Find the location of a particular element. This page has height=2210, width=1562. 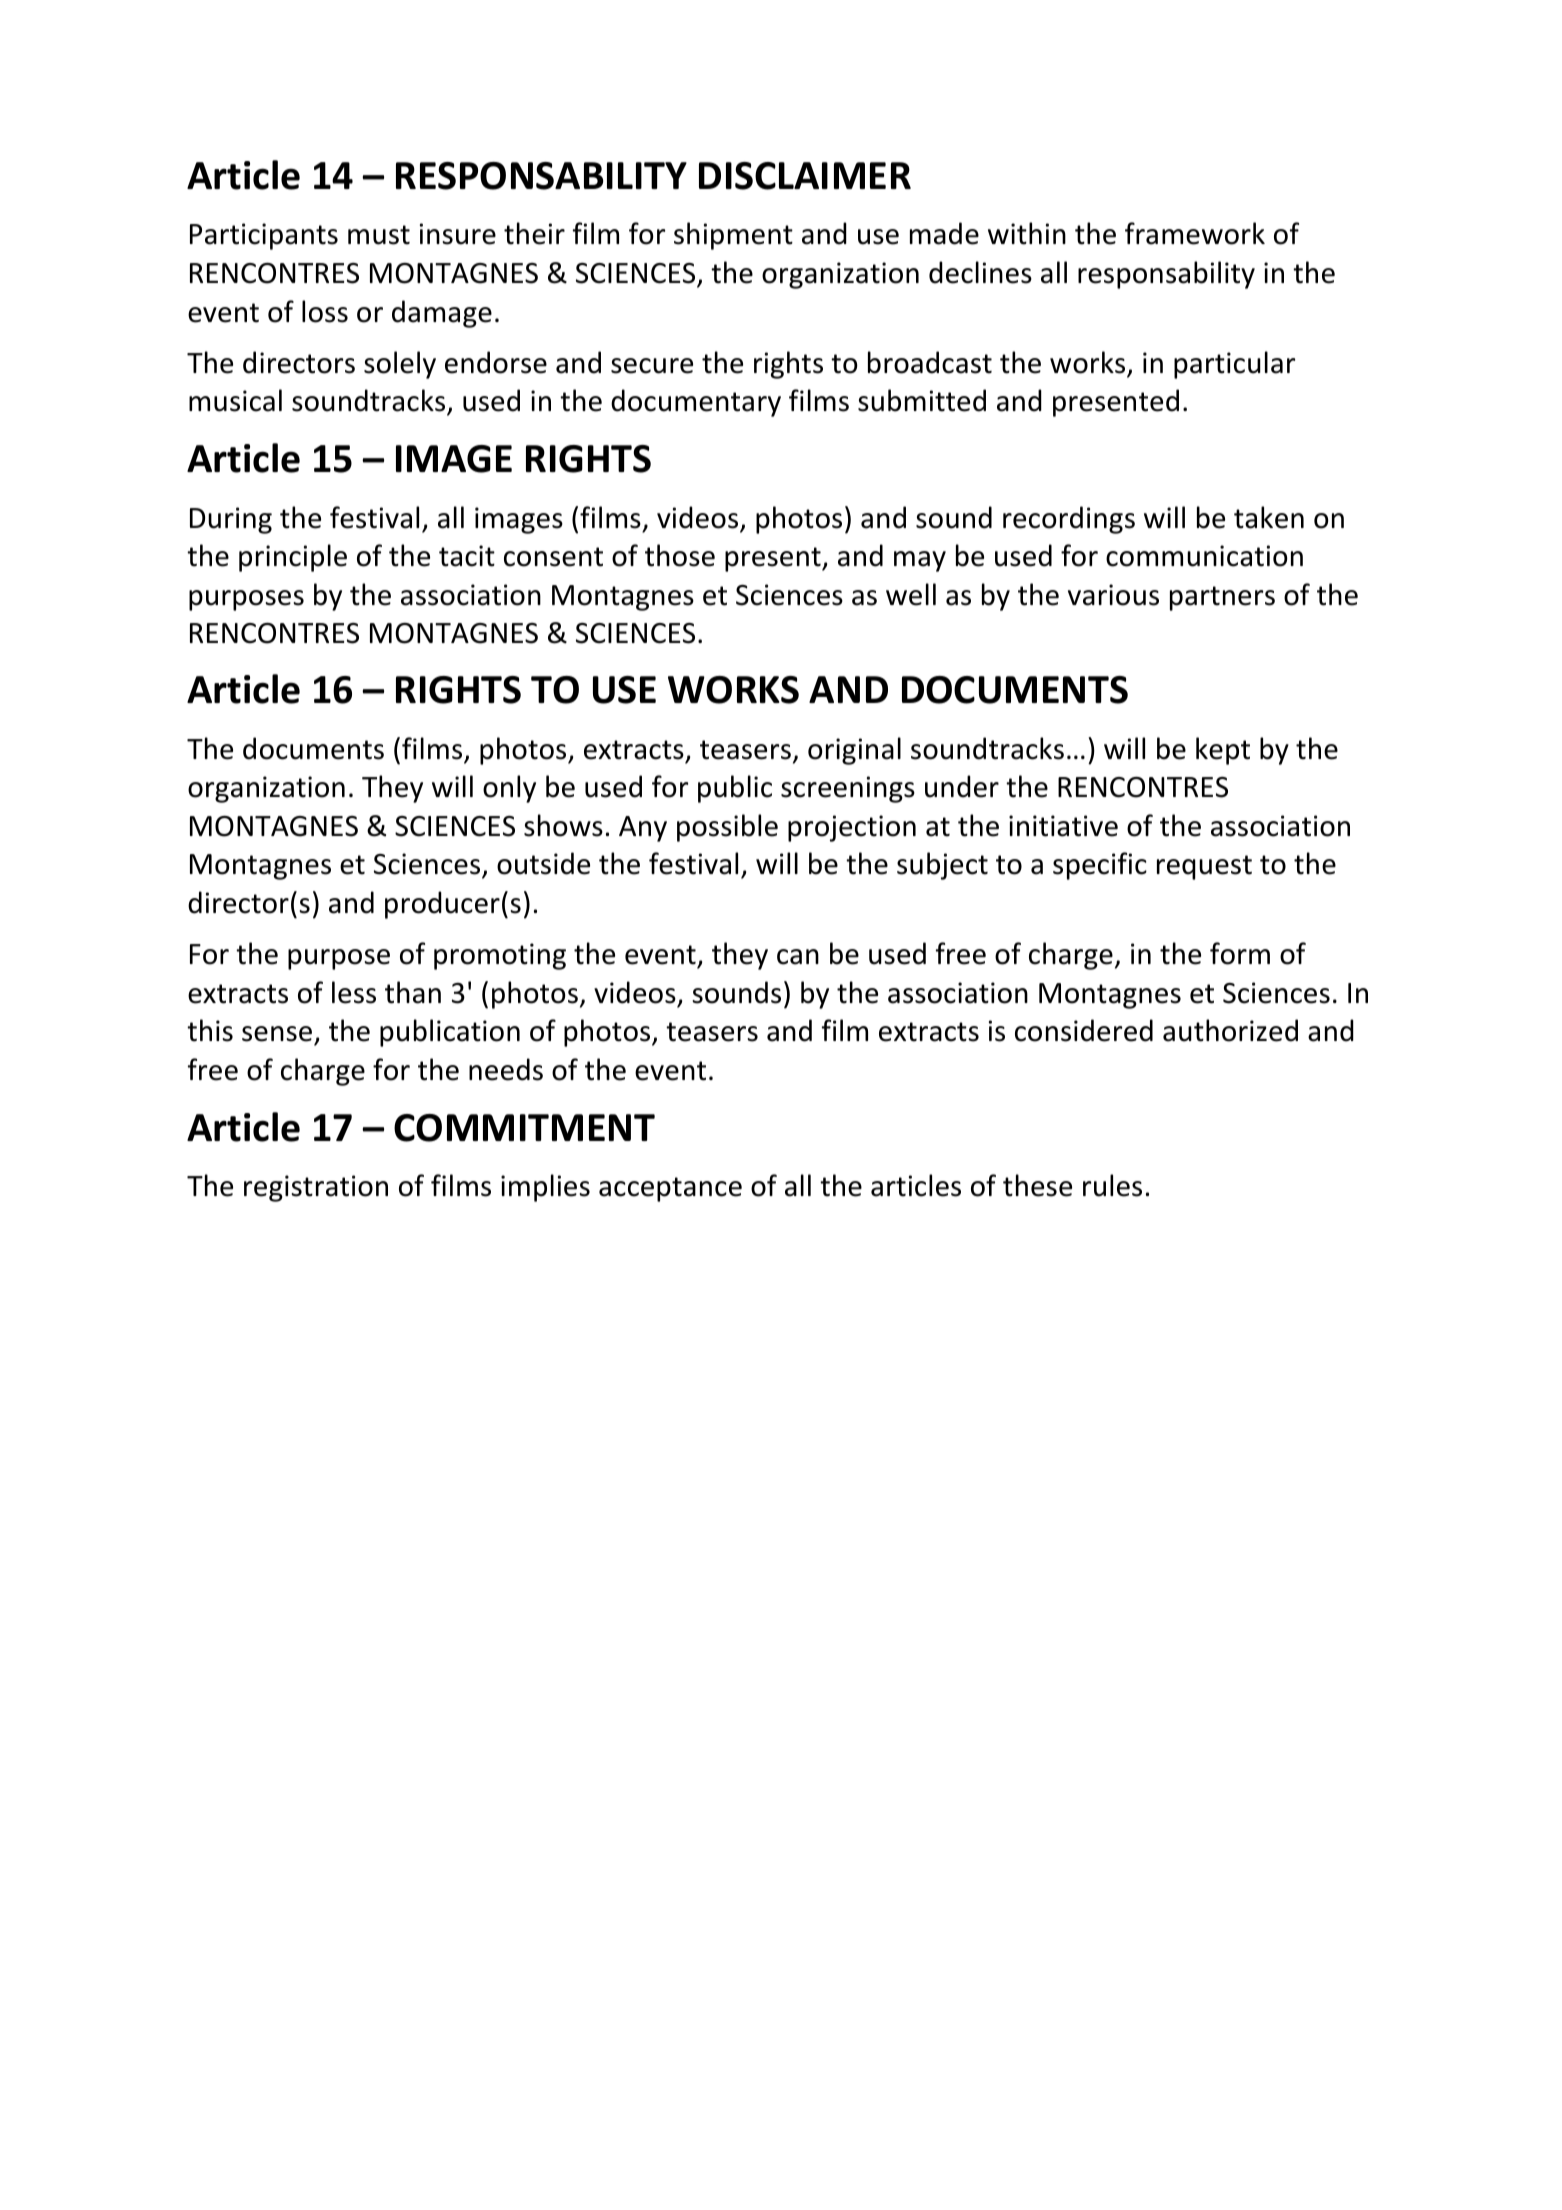

framework is located at coordinates (1195, 233).
